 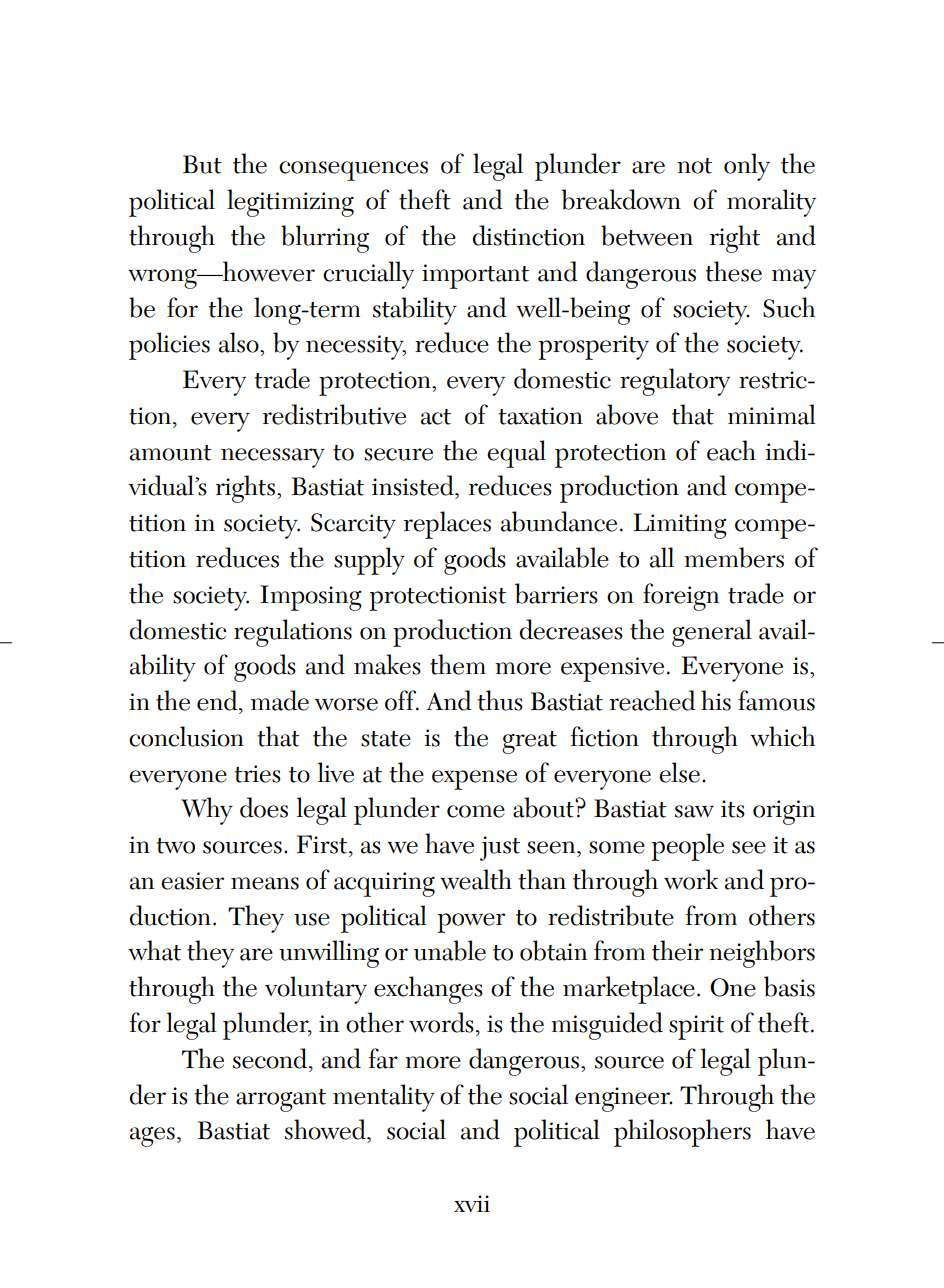 What do you see at coordinates (680, 526) in the image?
I see `Limiting` at bounding box center [680, 526].
